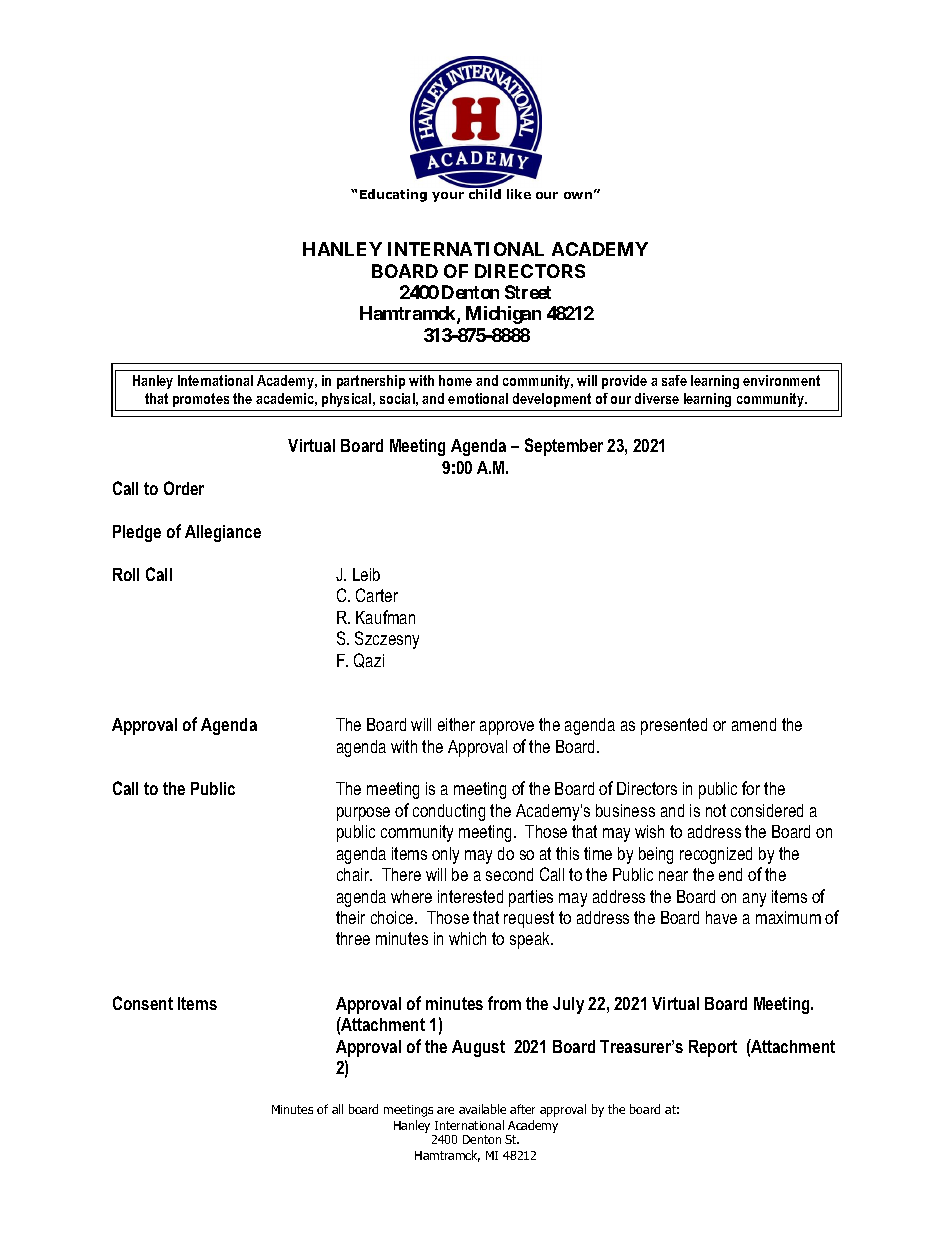 The height and width of the screenshot is (1233, 952). I want to click on only, so click(445, 855).
